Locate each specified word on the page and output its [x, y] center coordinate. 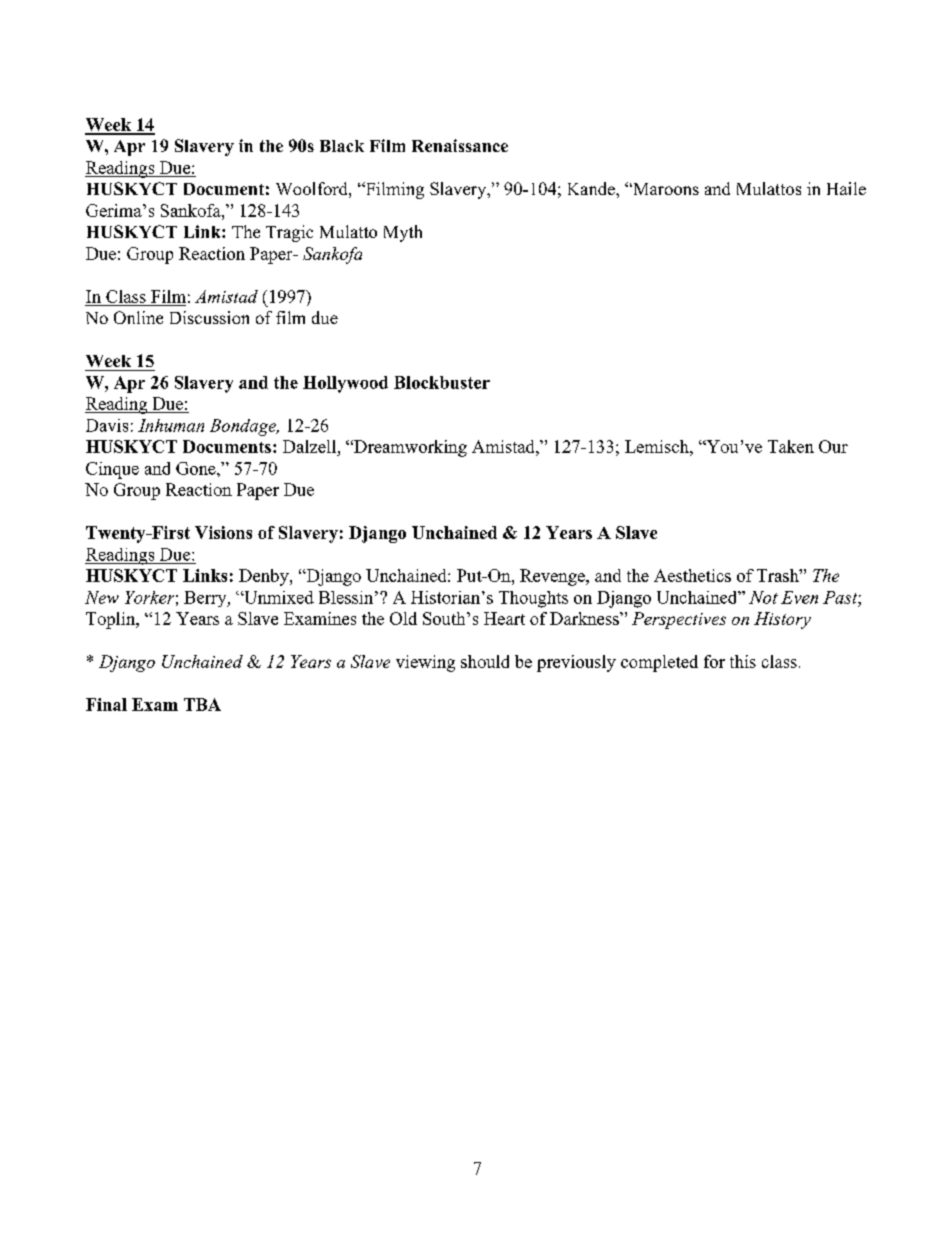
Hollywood [345, 384]
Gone [197, 468]
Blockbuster [442, 382]
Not [763, 597]
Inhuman [171, 425]
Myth [403, 233]
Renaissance [460, 145]
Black [342, 146]
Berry [206, 599]
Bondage [244, 427]
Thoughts [533, 599]
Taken [791, 446]
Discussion [209, 317]
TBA [202, 704]
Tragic [289, 233]
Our [833, 446]
